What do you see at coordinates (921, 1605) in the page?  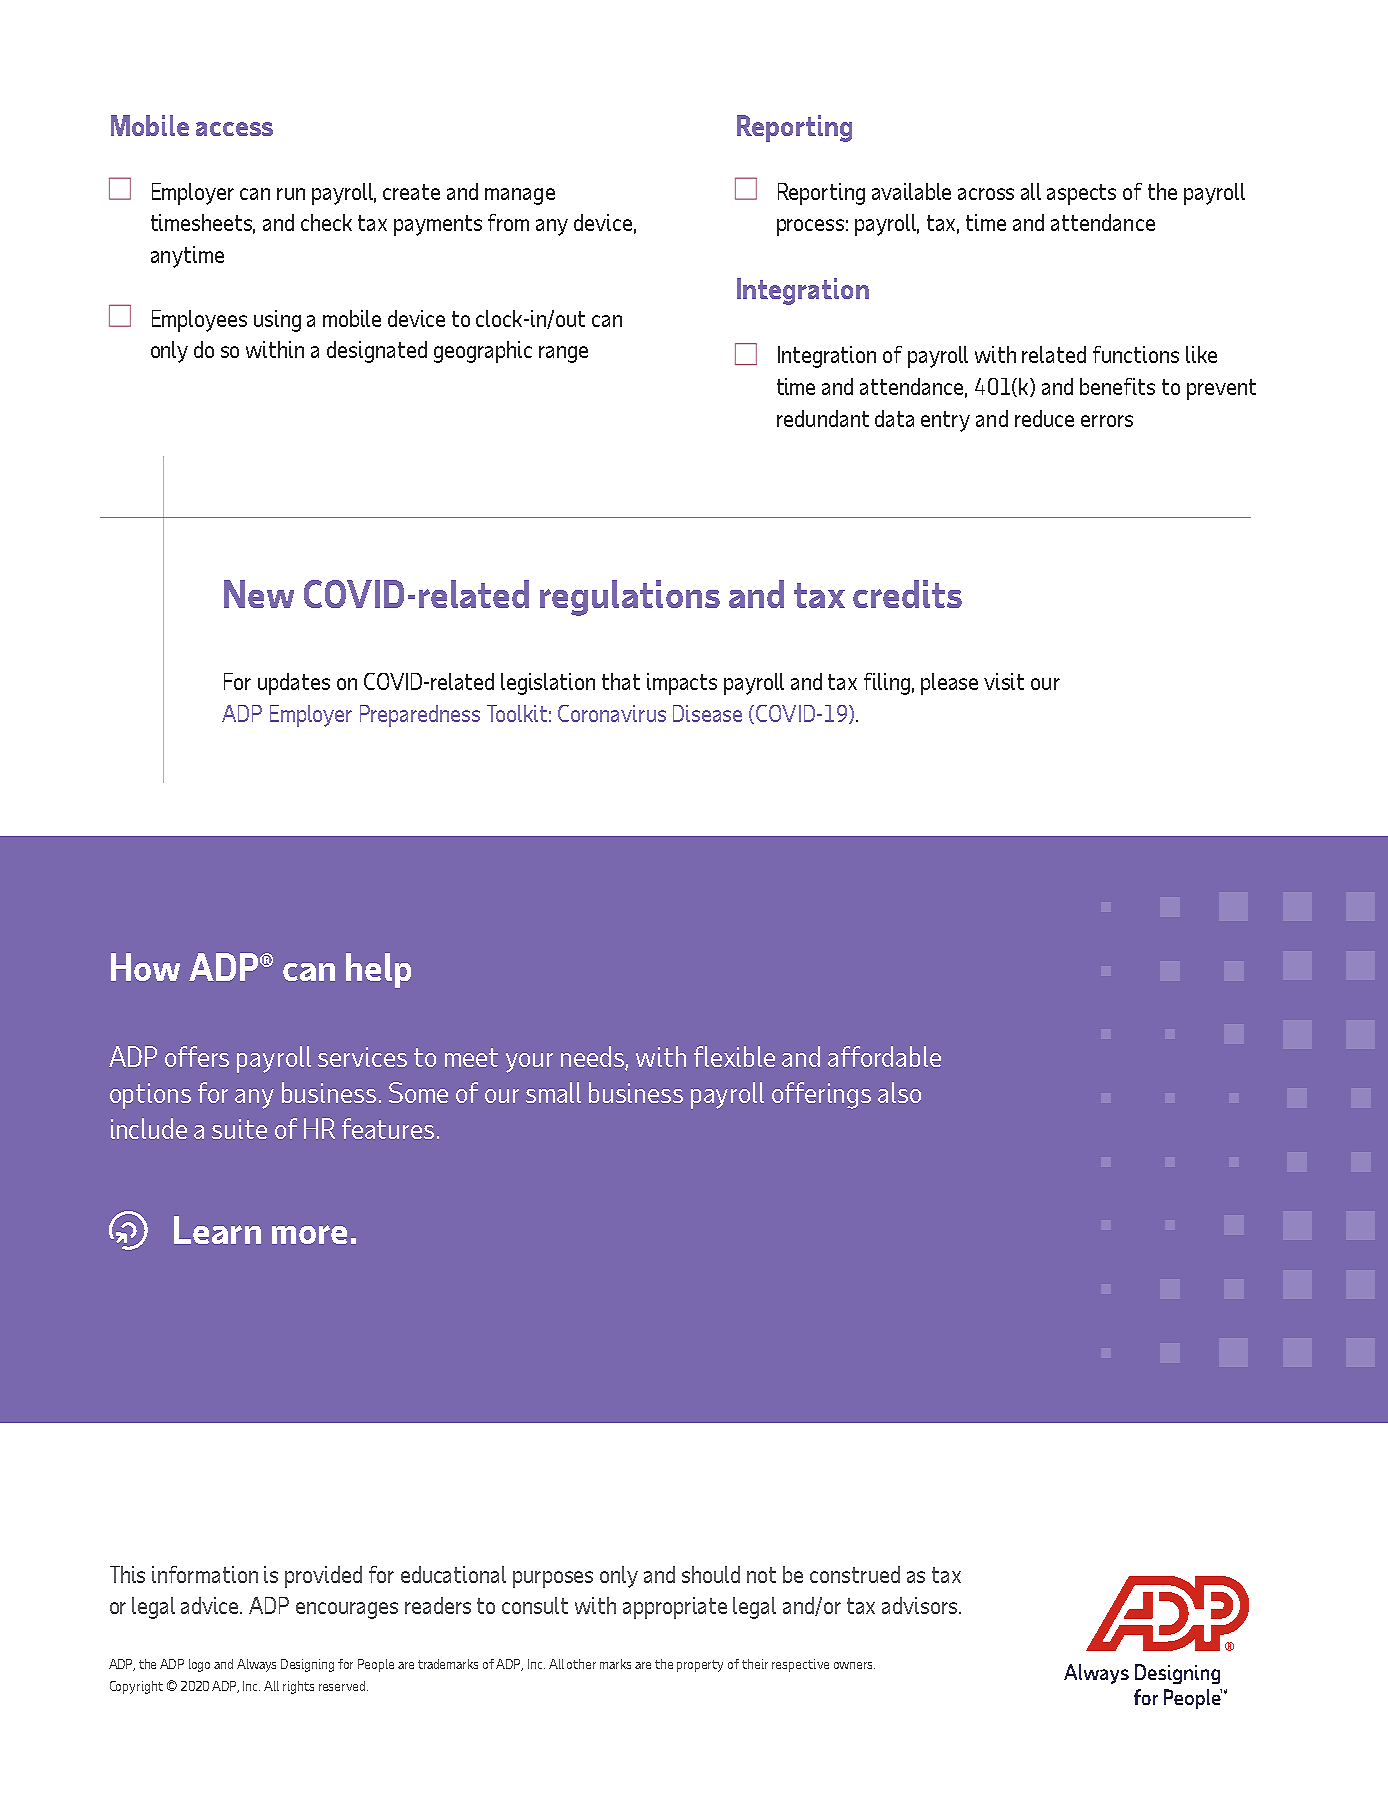 I see `advisors` at bounding box center [921, 1605].
